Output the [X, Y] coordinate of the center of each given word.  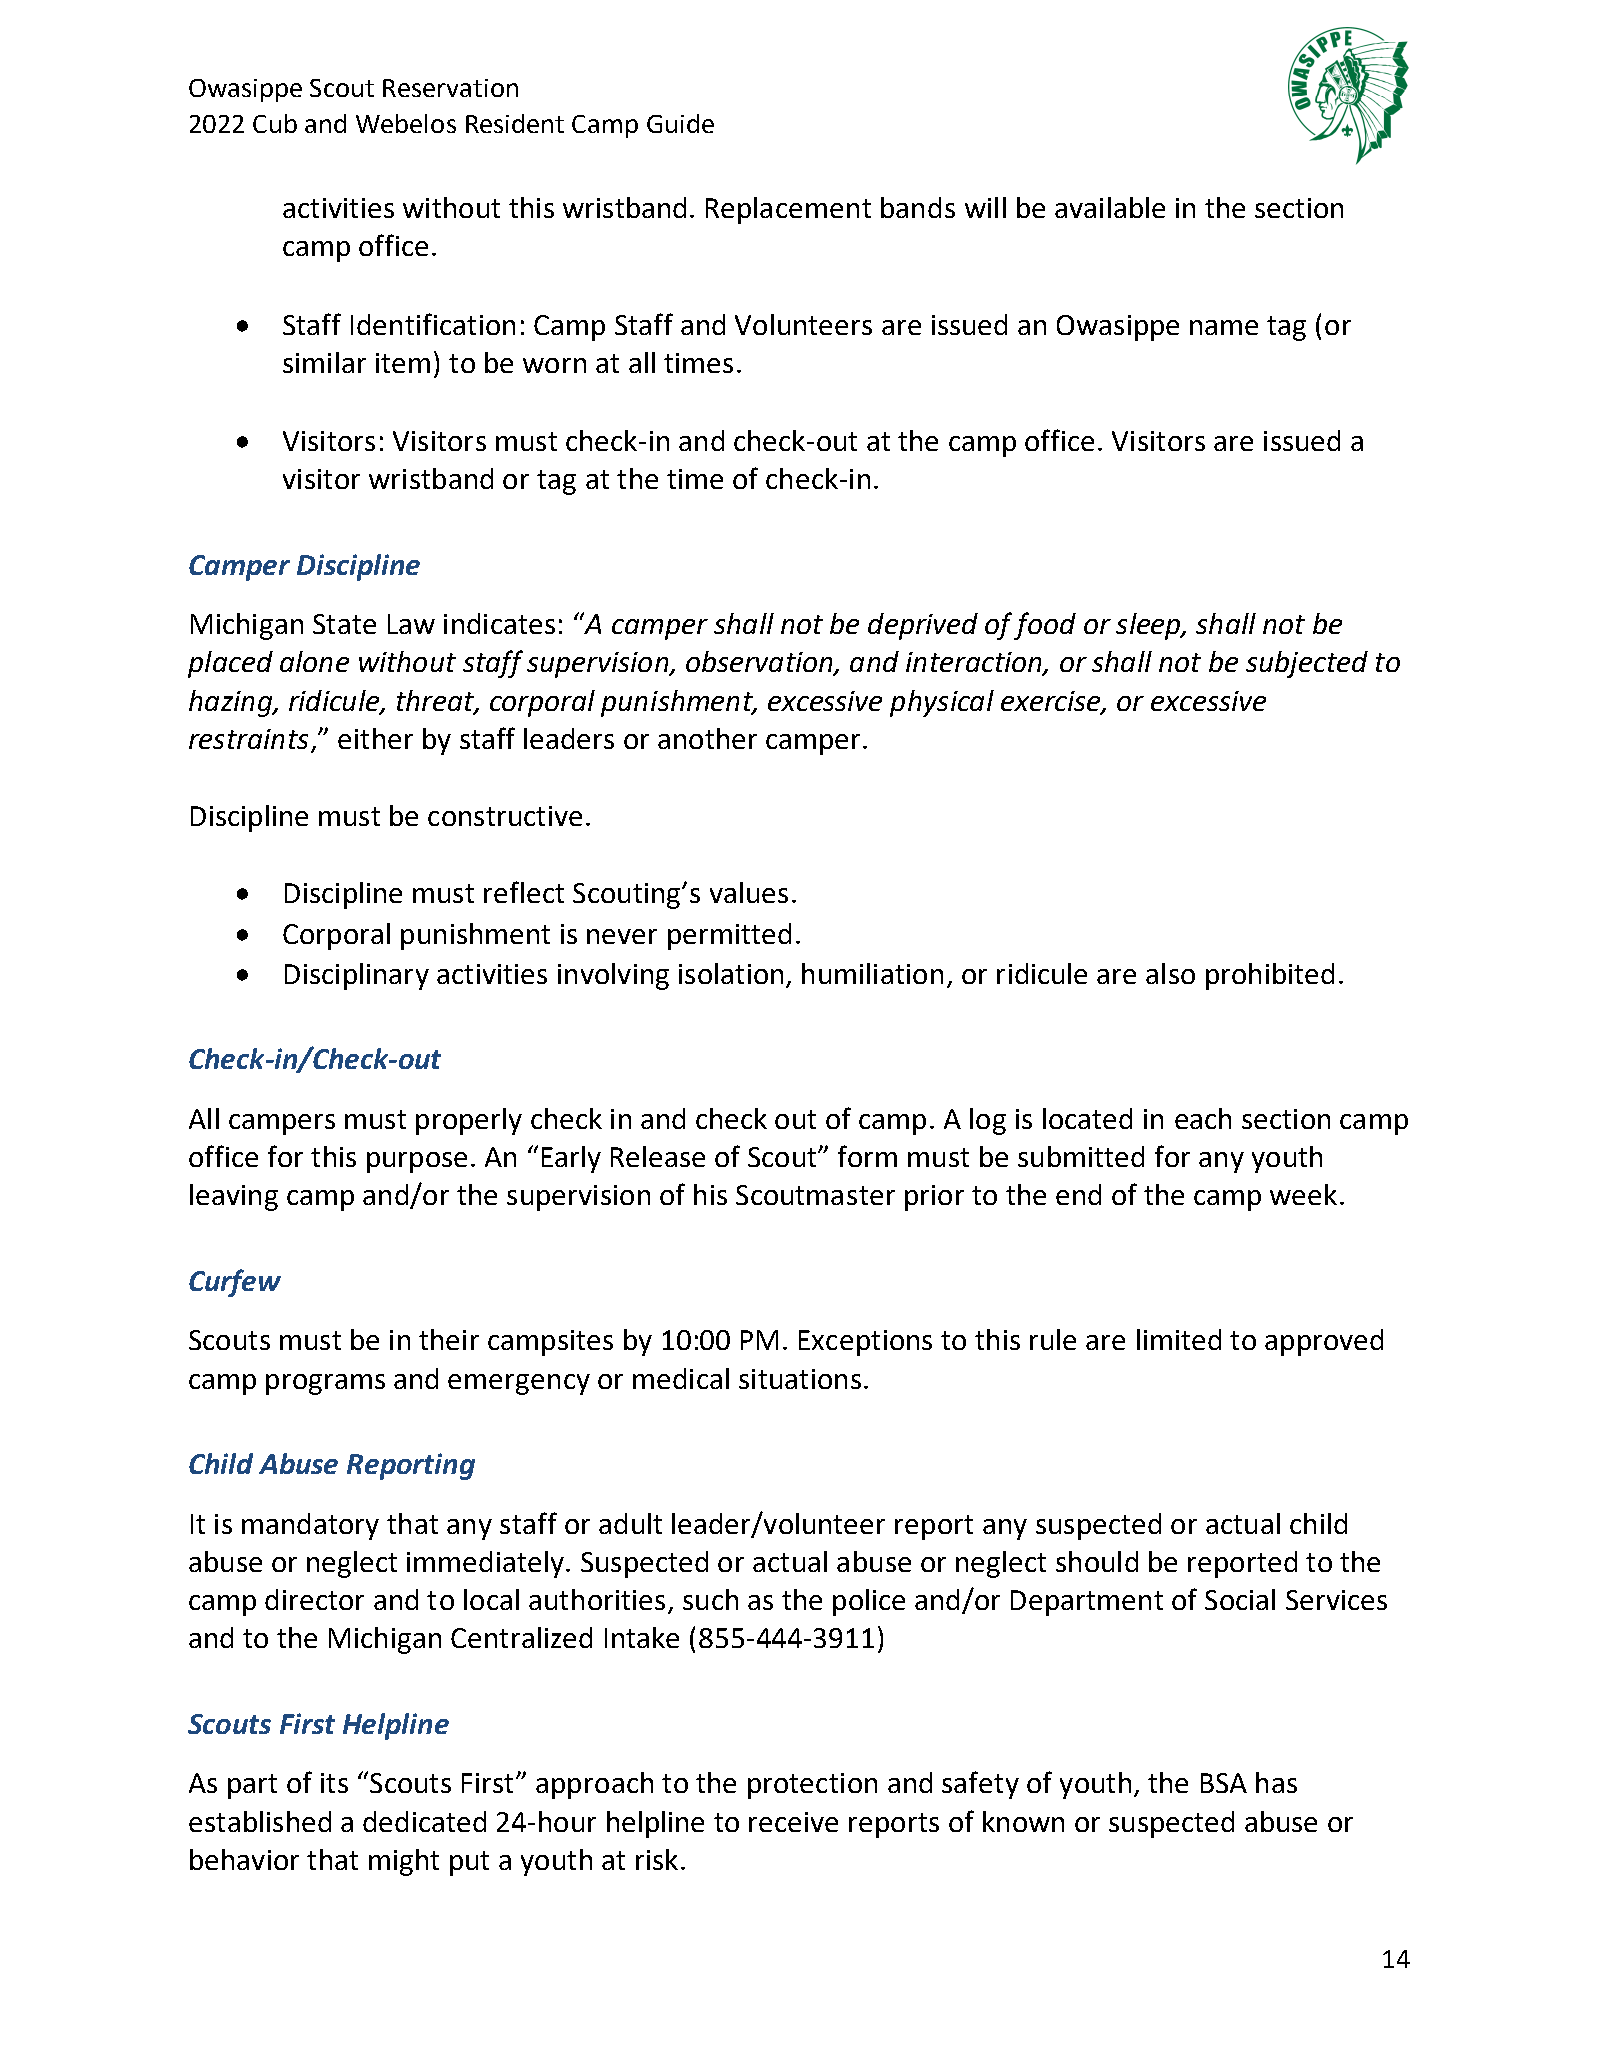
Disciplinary [357, 976]
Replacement [788, 210]
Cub [275, 123]
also [1170, 973]
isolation [731, 973]
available [1110, 207]
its [334, 1783]
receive [793, 1822]
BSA [1224, 1783]
